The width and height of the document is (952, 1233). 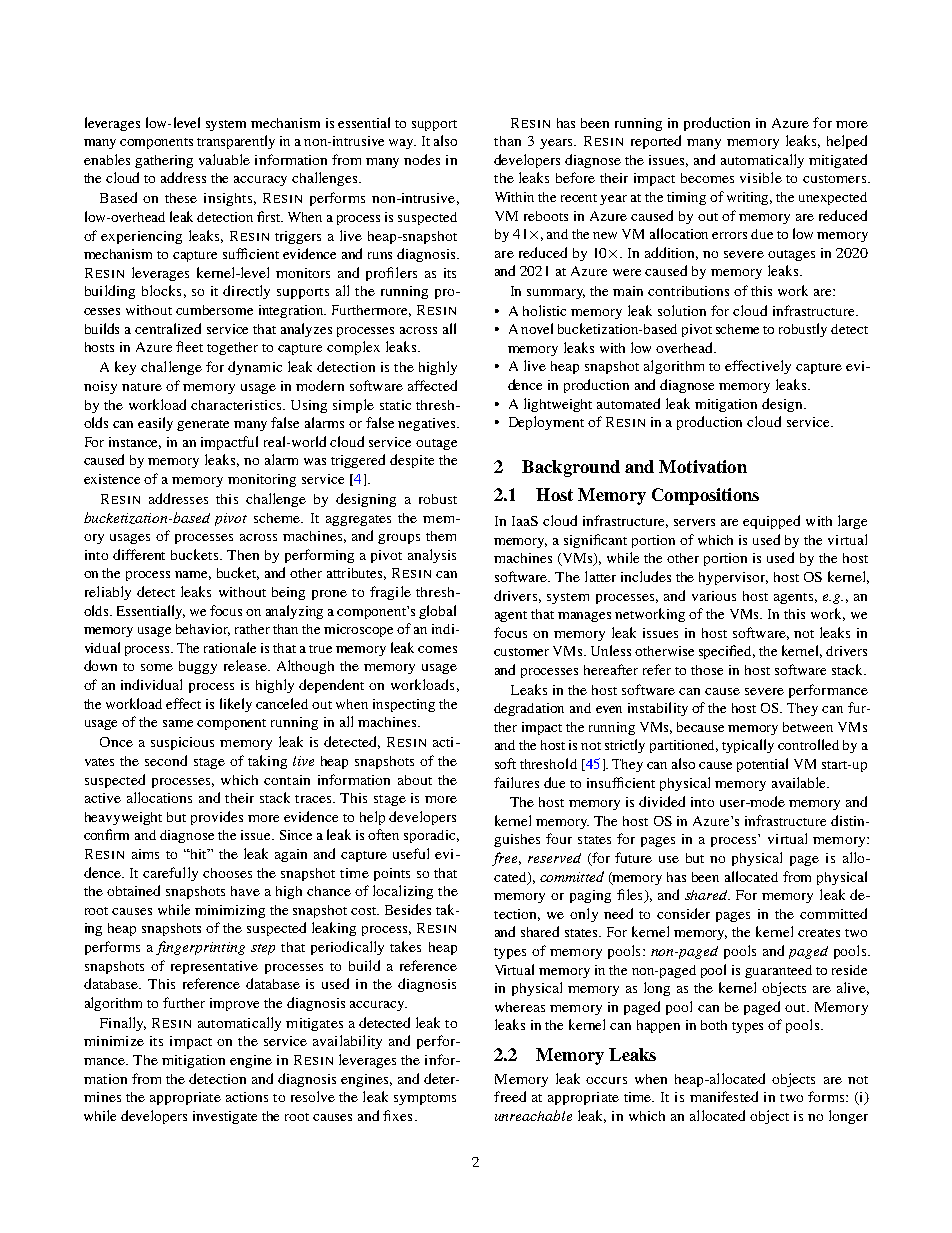 I want to click on nodes, so click(x=422, y=159).
